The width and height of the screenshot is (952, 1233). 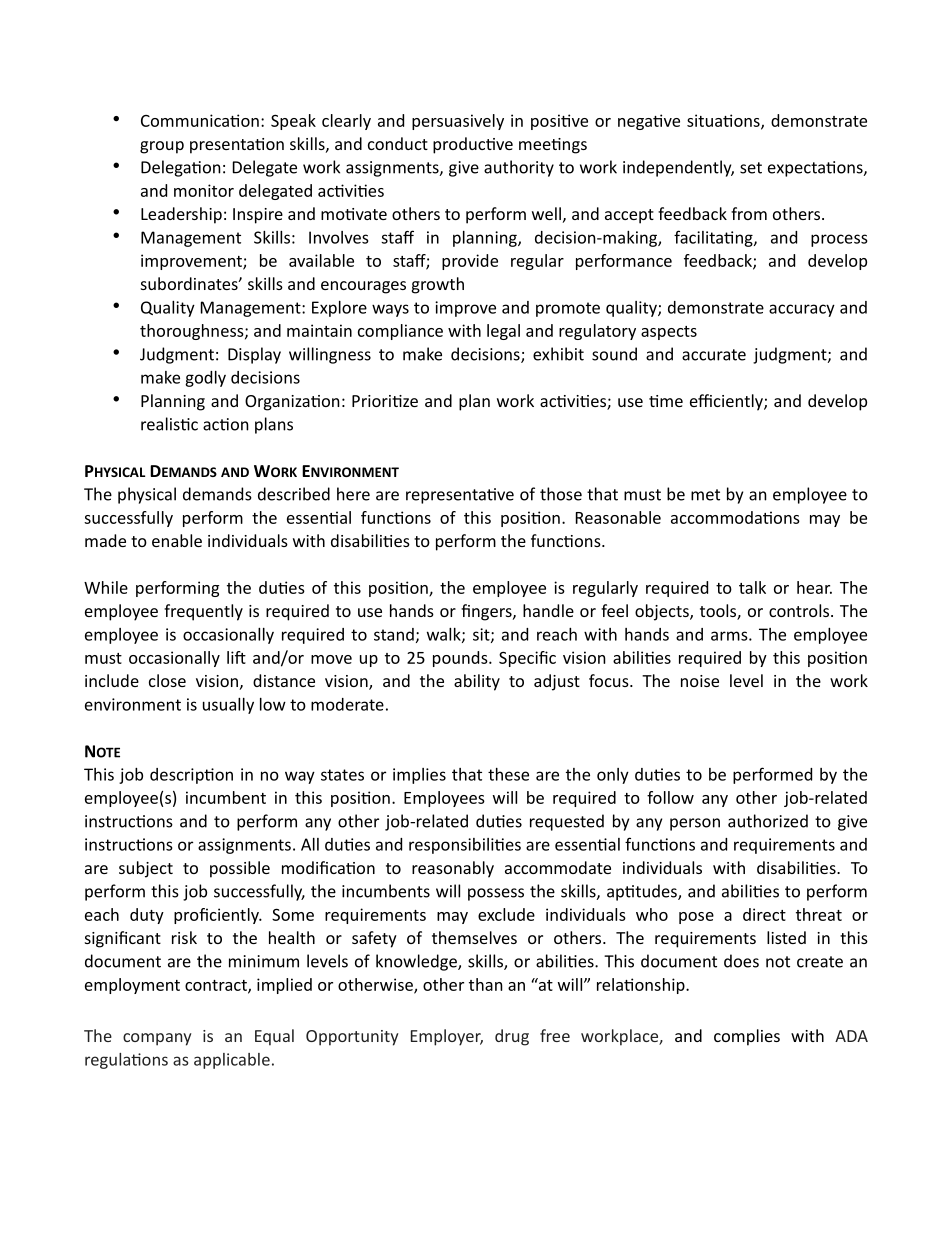 What do you see at coordinates (747, 1037) in the screenshot?
I see `complies` at bounding box center [747, 1037].
